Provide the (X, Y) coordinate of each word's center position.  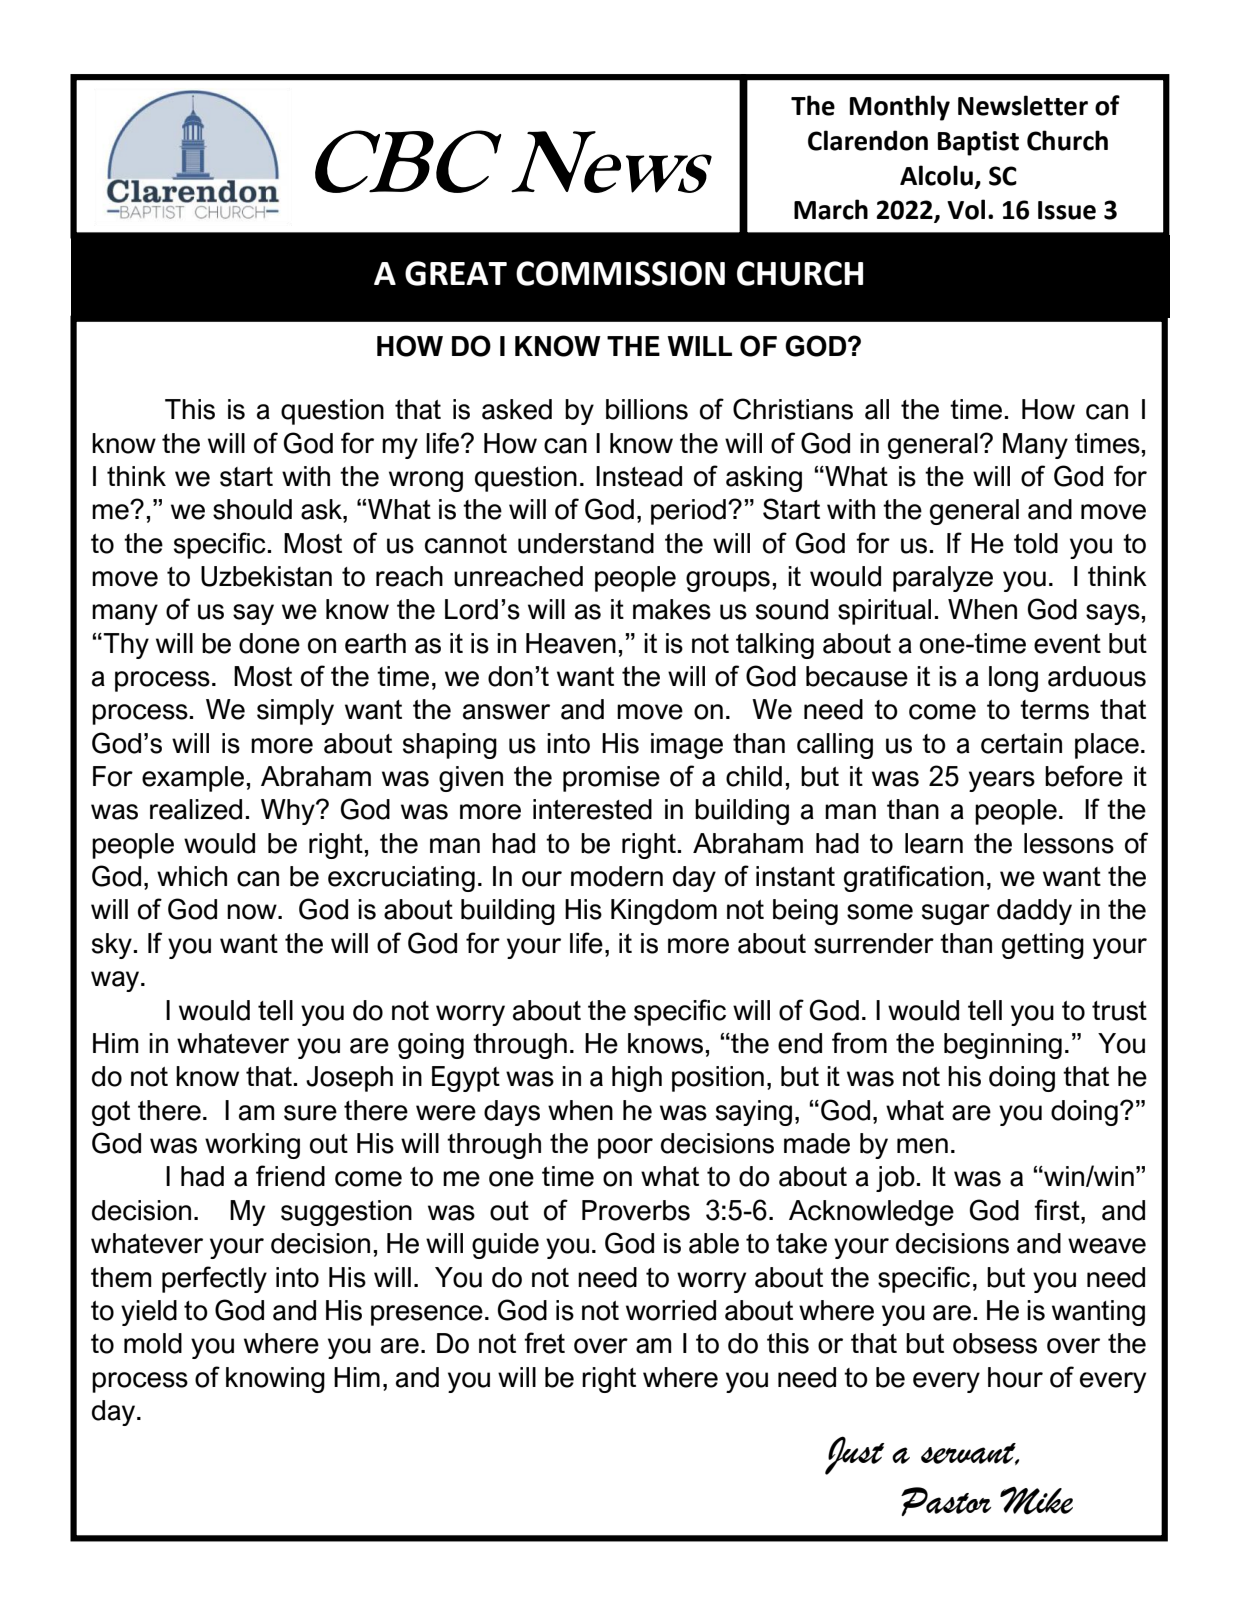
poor (625, 1148)
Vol (966, 209)
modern (617, 876)
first (1058, 1210)
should (252, 509)
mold (153, 1343)
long (1013, 679)
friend (290, 1176)
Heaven (571, 643)
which (192, 876)
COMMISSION (620, 273)
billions (647, 409)
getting (1043, 946)
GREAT (456, 273)
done (269, 643)
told (1036, 543)
